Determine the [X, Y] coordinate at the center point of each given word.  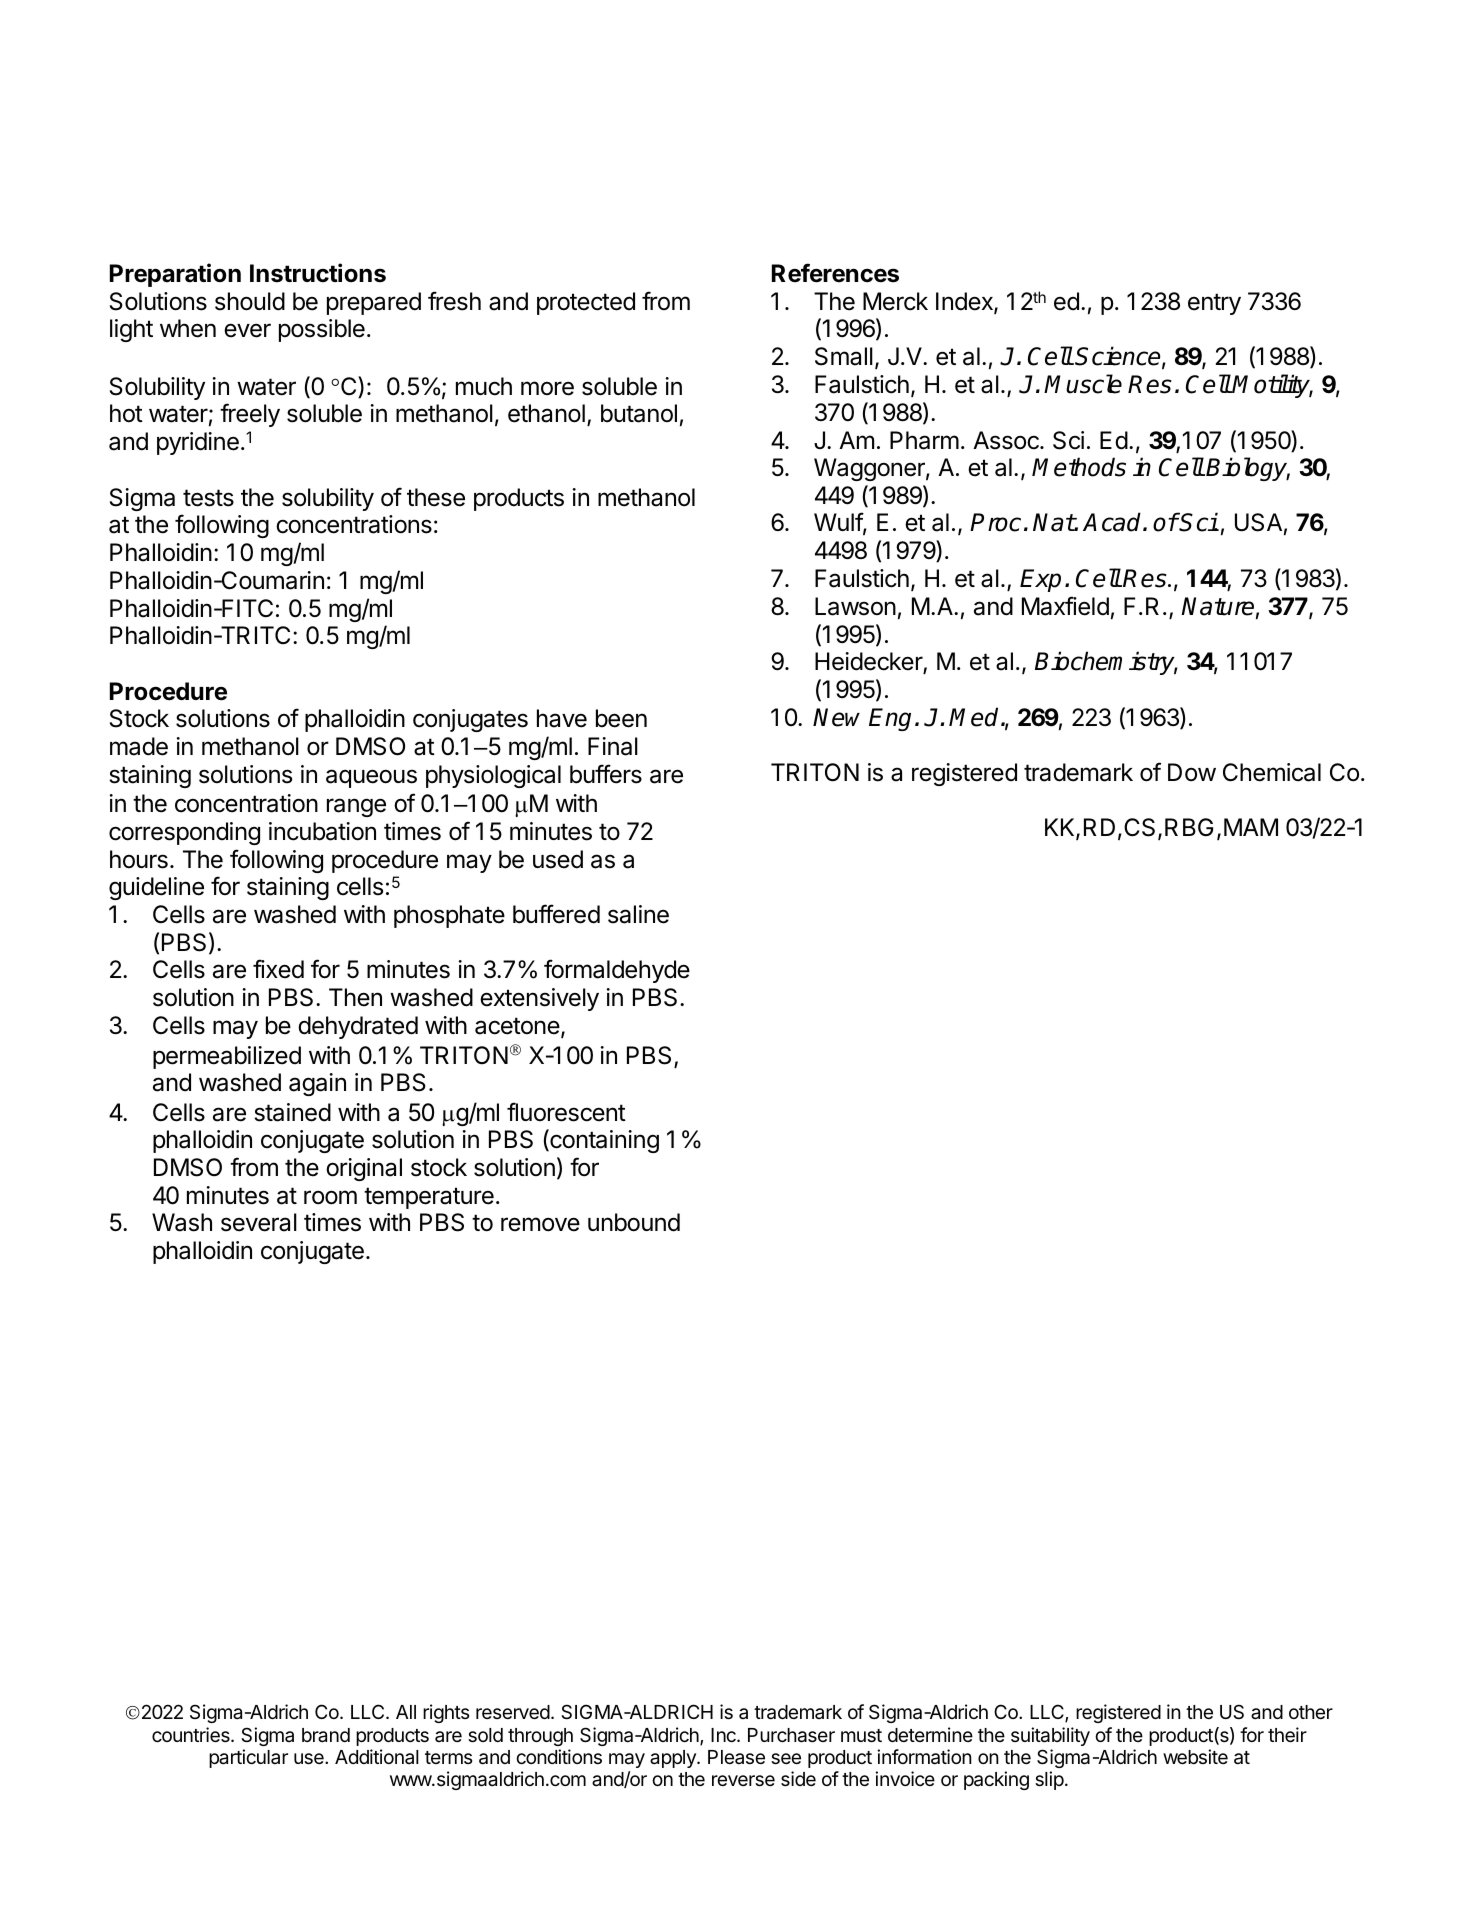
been [621, 718]
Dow [1192, 772]
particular [248, 1758]
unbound [634, 1222]
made [139, 746]
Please [736, 1757]
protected [586, 303]
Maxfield [1065, 606]
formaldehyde [617, 971]
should [250, 301]
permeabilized [227, 1057]
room [330, 1197]
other [1311, 1712]
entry [1214, 304]
